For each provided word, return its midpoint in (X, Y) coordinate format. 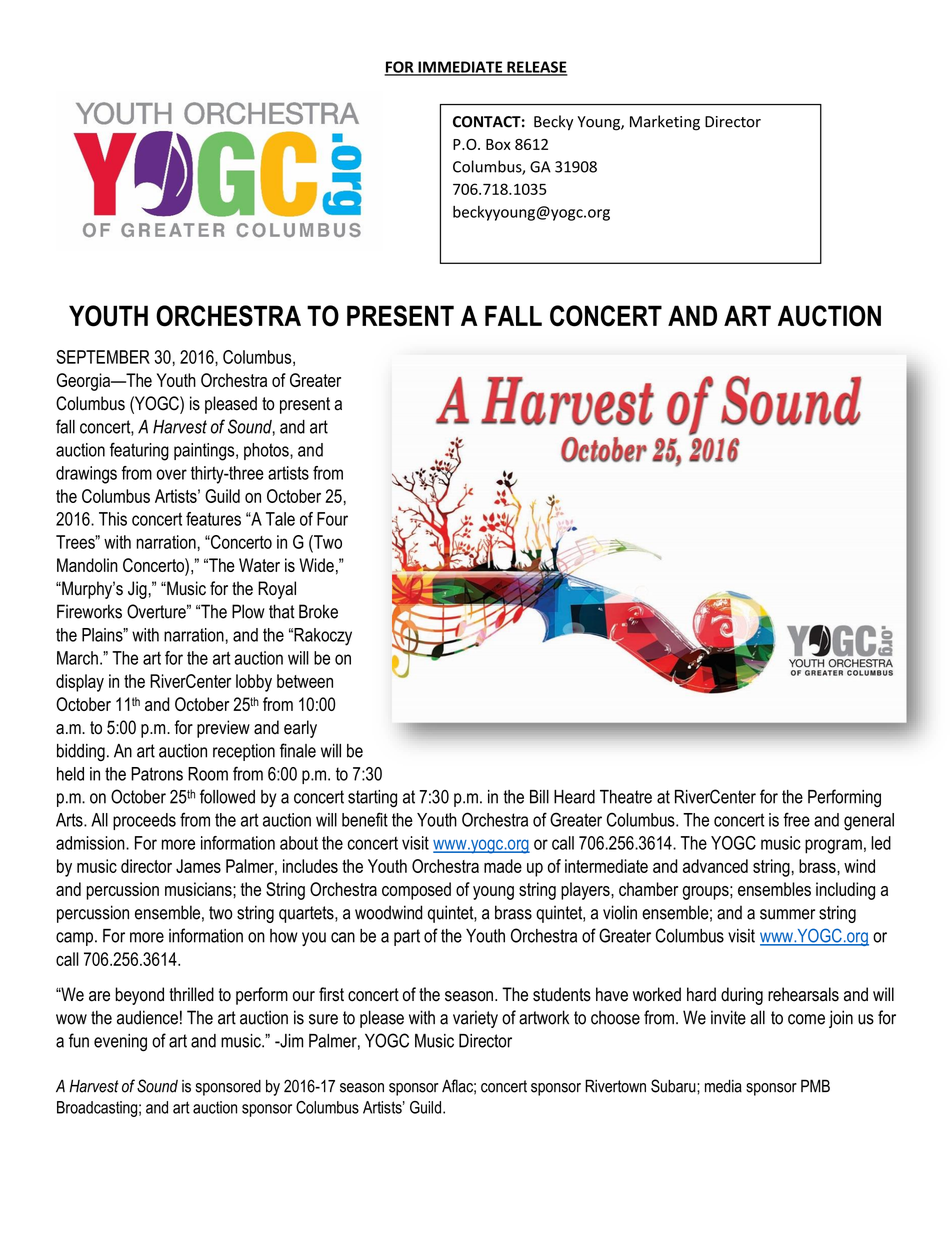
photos (267, 451)
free (796, 819)
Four (332, 519)
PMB (815, 1085)
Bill (539, 797)
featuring (139, 451)
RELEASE (536, 68)
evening (120, 1043)
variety (475, 1019)
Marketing (665, 123)
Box (498, 144)
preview (223, 729)
